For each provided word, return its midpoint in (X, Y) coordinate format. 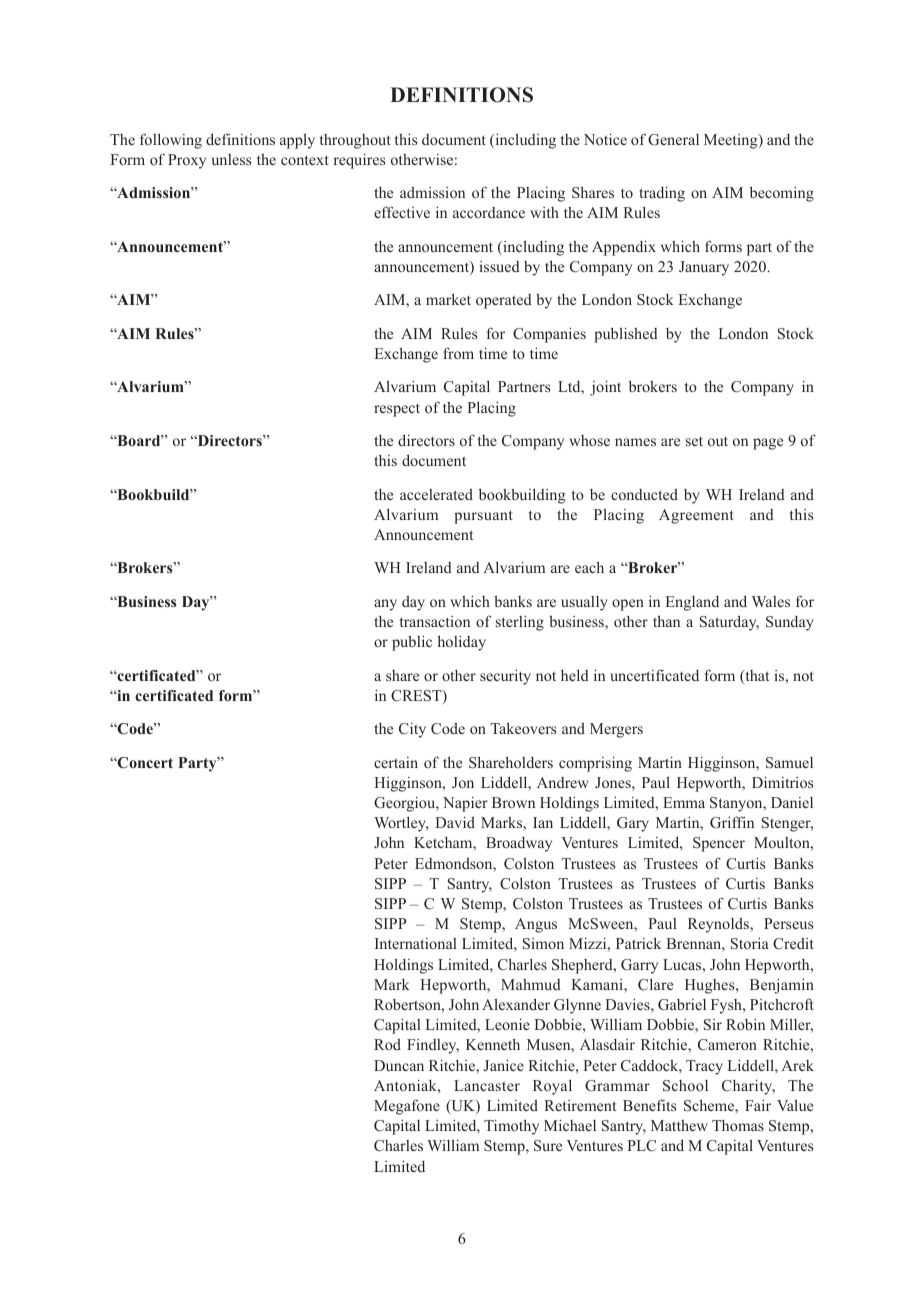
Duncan (399, 1065)
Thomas (738, 1125)
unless (231, 159)
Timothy (511, 1127)
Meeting (732, 141)
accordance (489, 212)
